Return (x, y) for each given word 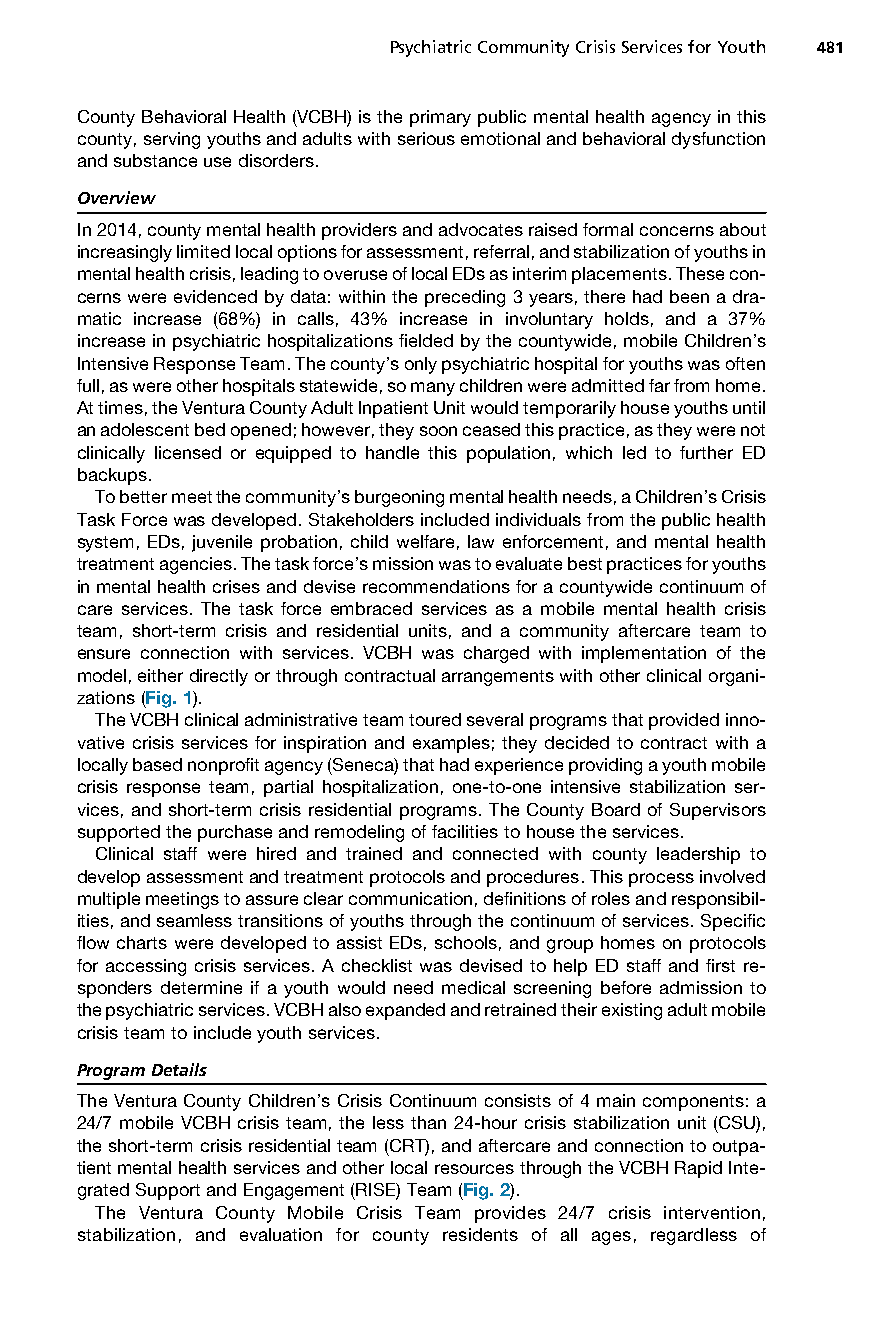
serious (426, 138)
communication (410, 898)
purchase (235, 833)
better (143, 496)
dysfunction (718, 140)
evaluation (281, 1234)
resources (474, 1169)
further (706, 452)
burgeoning (399, 498)
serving (172, 140)
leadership (698, 855)
